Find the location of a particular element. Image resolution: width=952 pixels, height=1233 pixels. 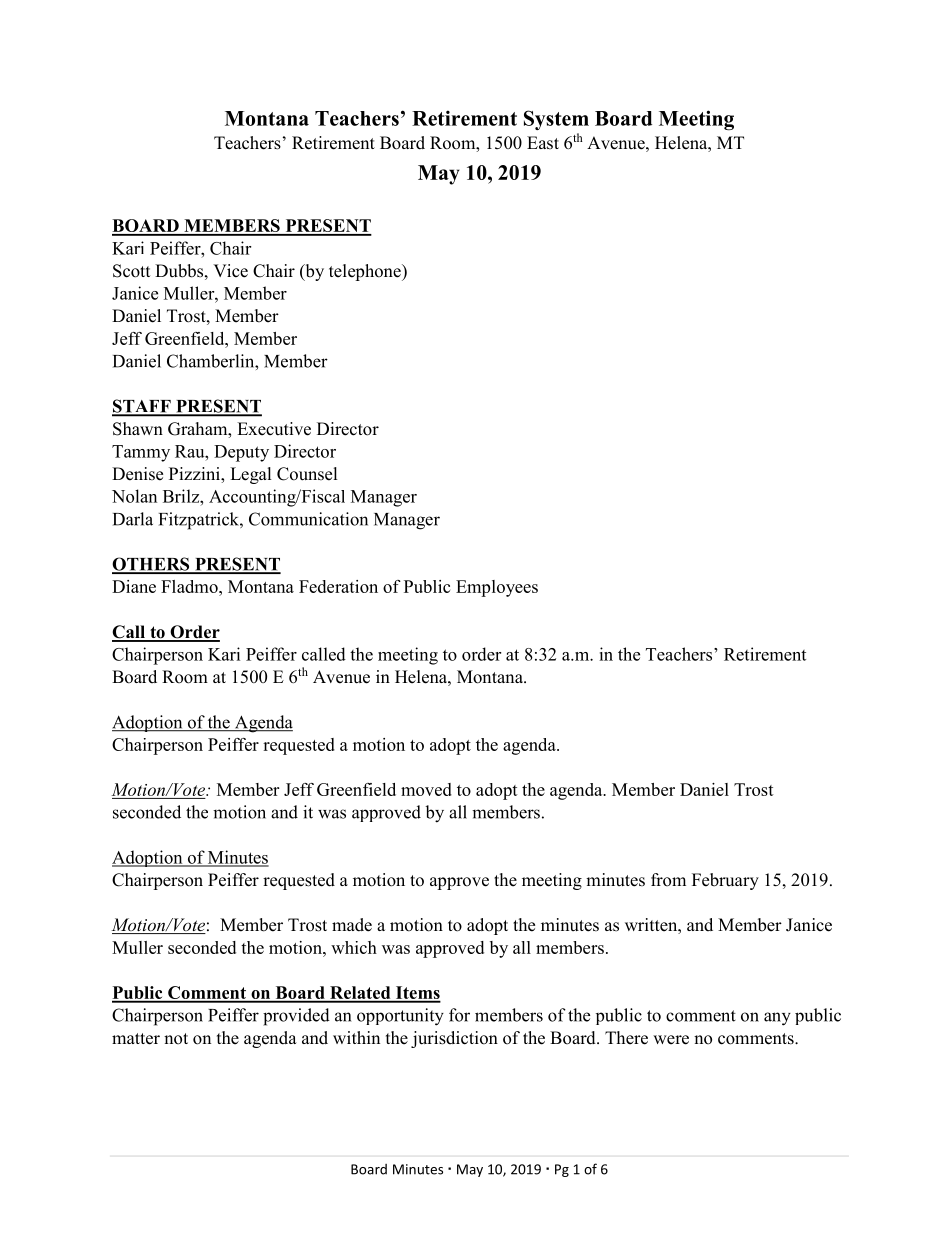

not is located at coordinates (176, 1039).
